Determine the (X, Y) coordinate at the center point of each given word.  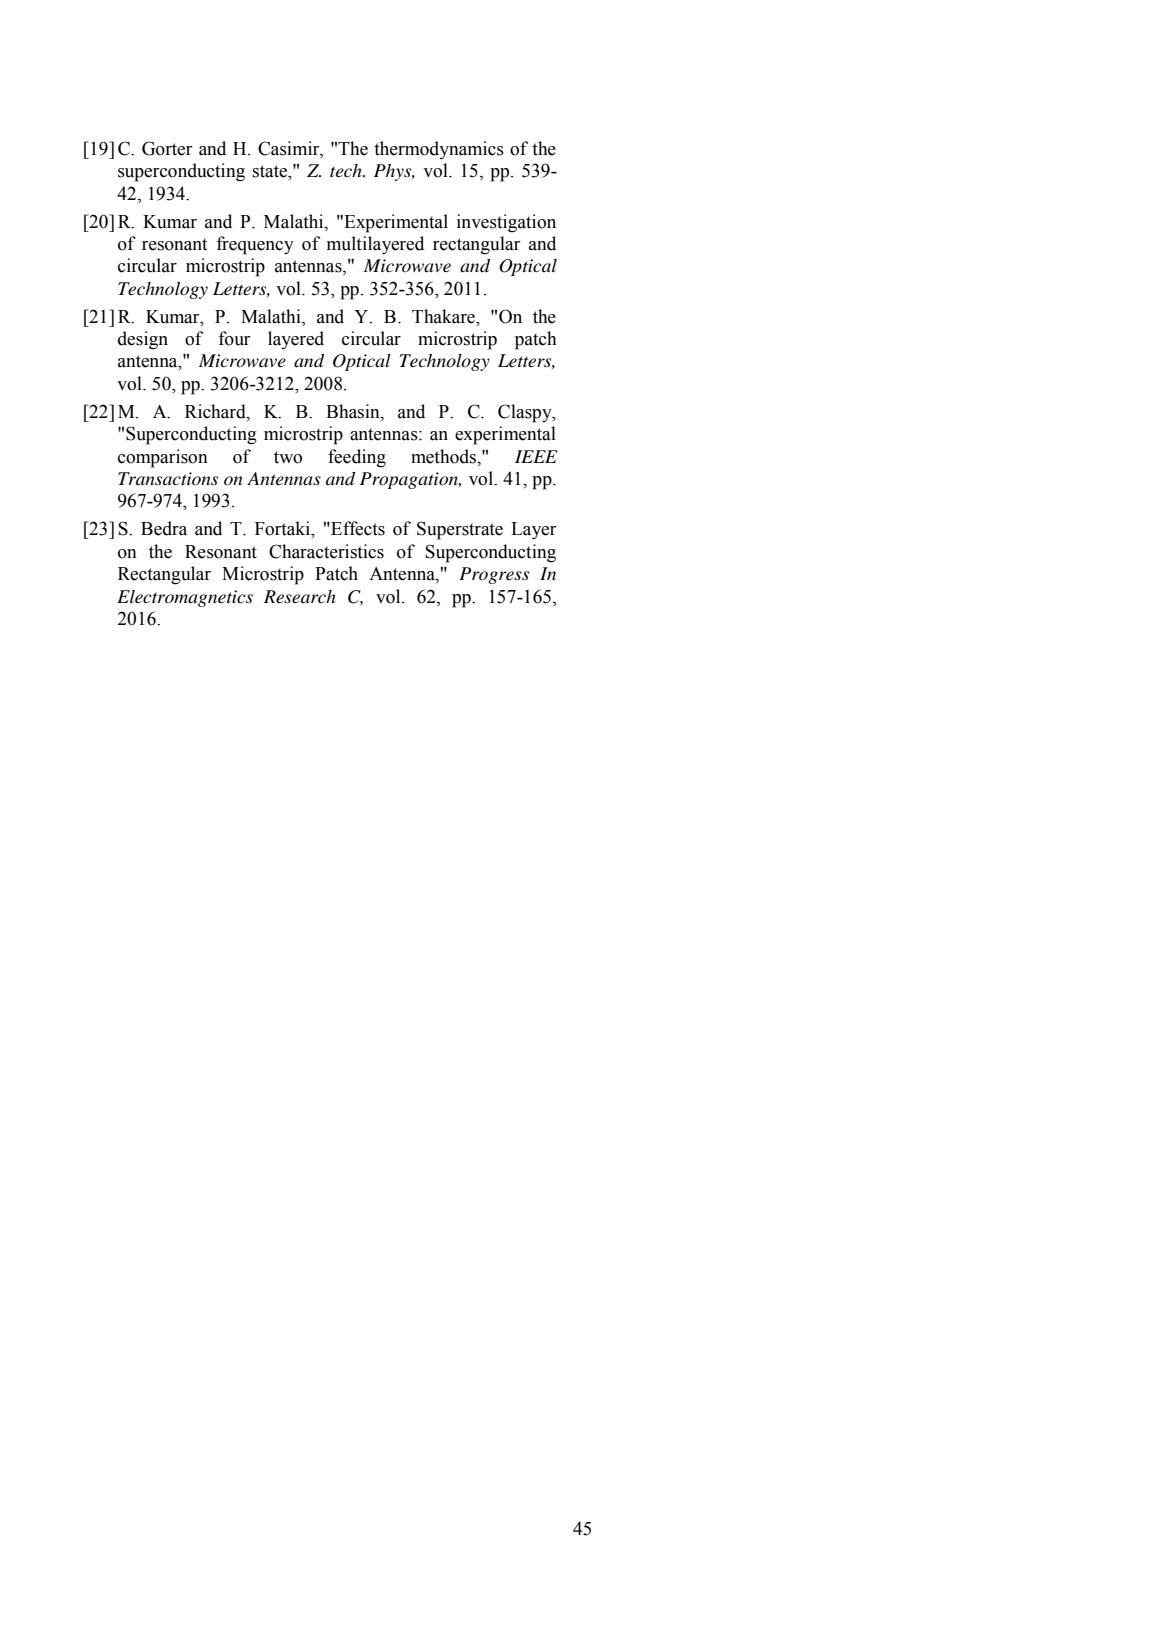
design (143, 340)
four (234, 338)
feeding (357, 458)
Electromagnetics (185, 598)
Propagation (410, 480)
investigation (506, 223)
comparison (163, 458)
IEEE (536, 456)
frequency (255, 245)
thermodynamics (439, 150)
